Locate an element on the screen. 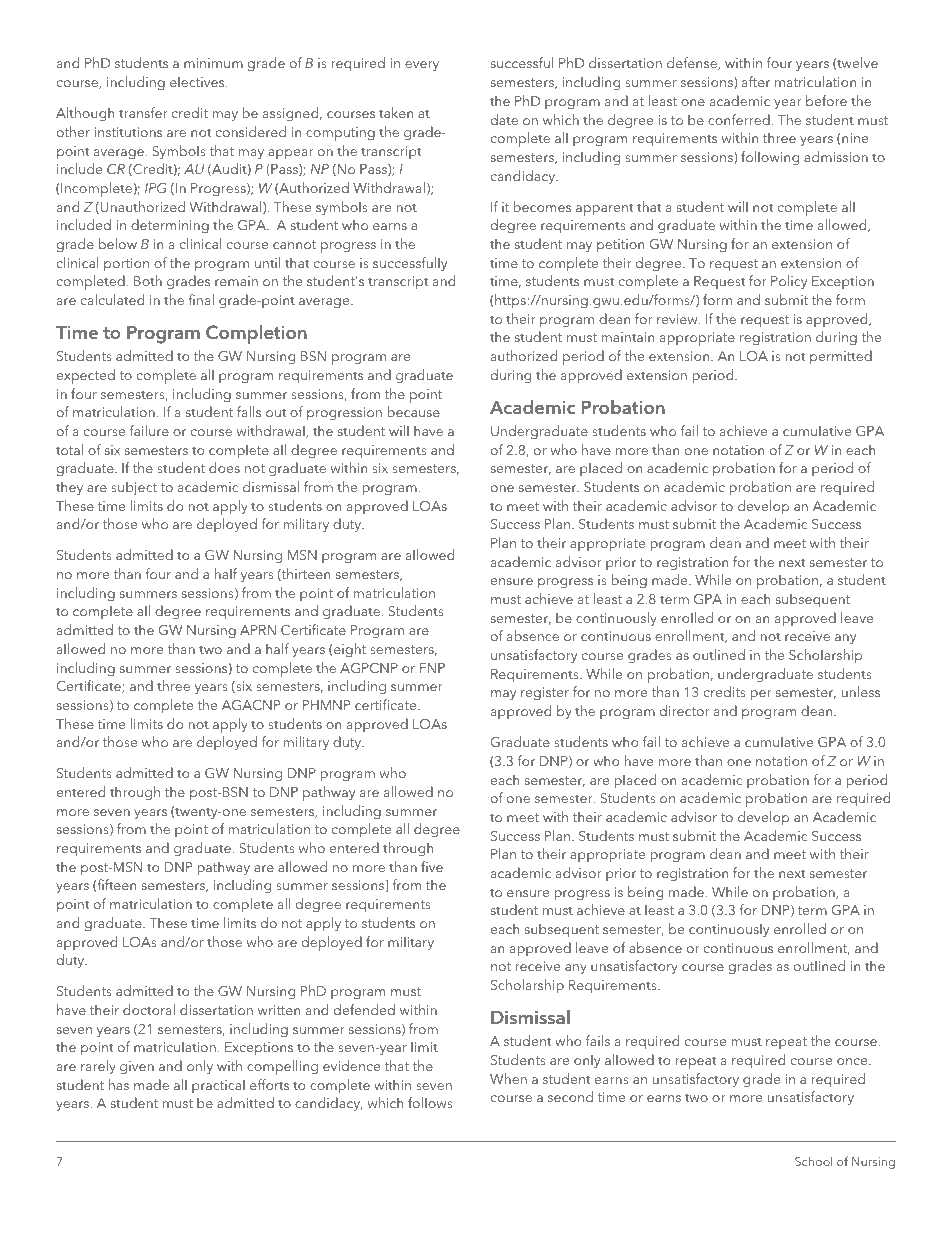 This screenshot has height=1233, width=952. permitted is located at coordinates (841, 357).
